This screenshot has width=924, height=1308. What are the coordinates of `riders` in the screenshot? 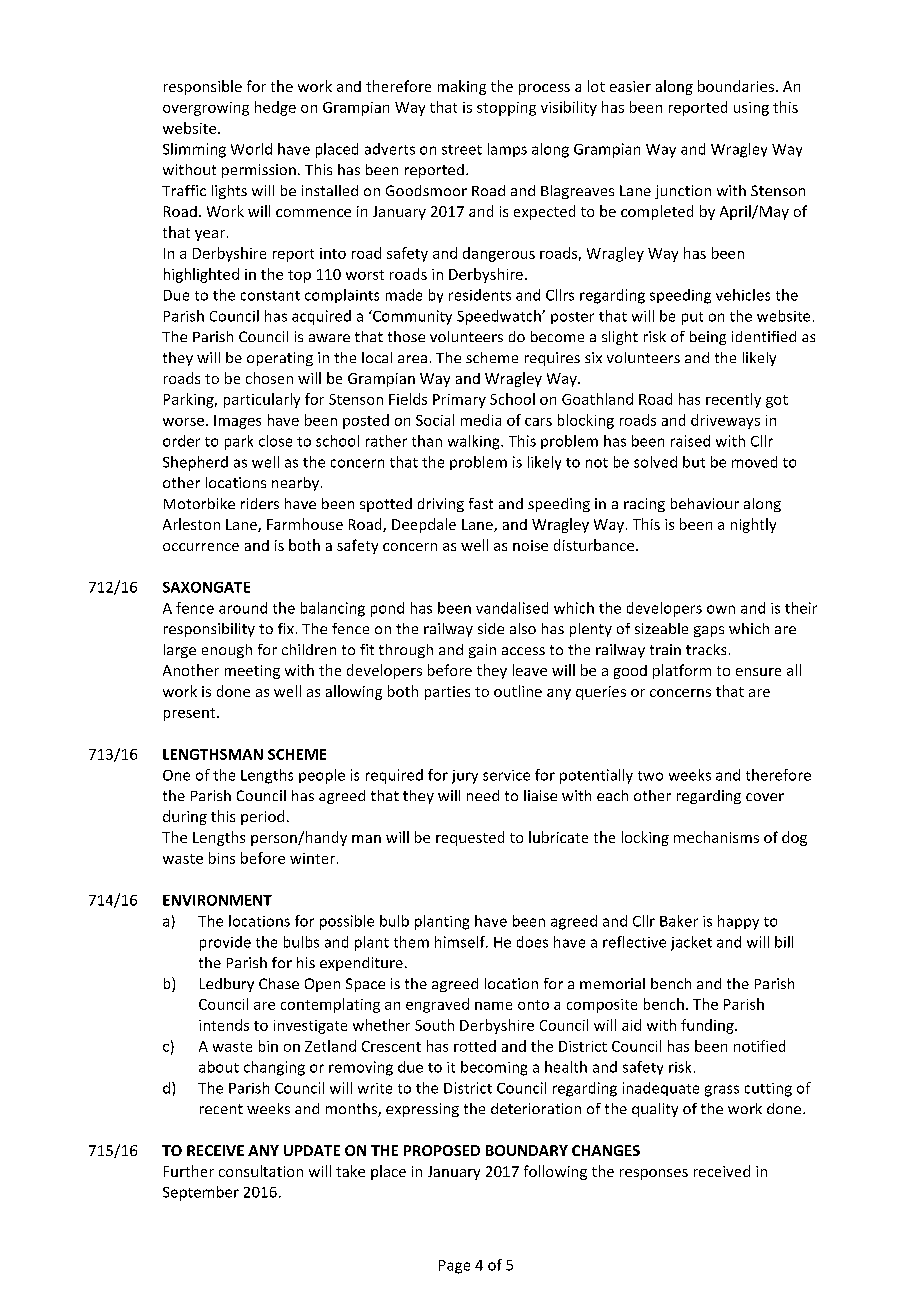 It's located at (260, 503).
